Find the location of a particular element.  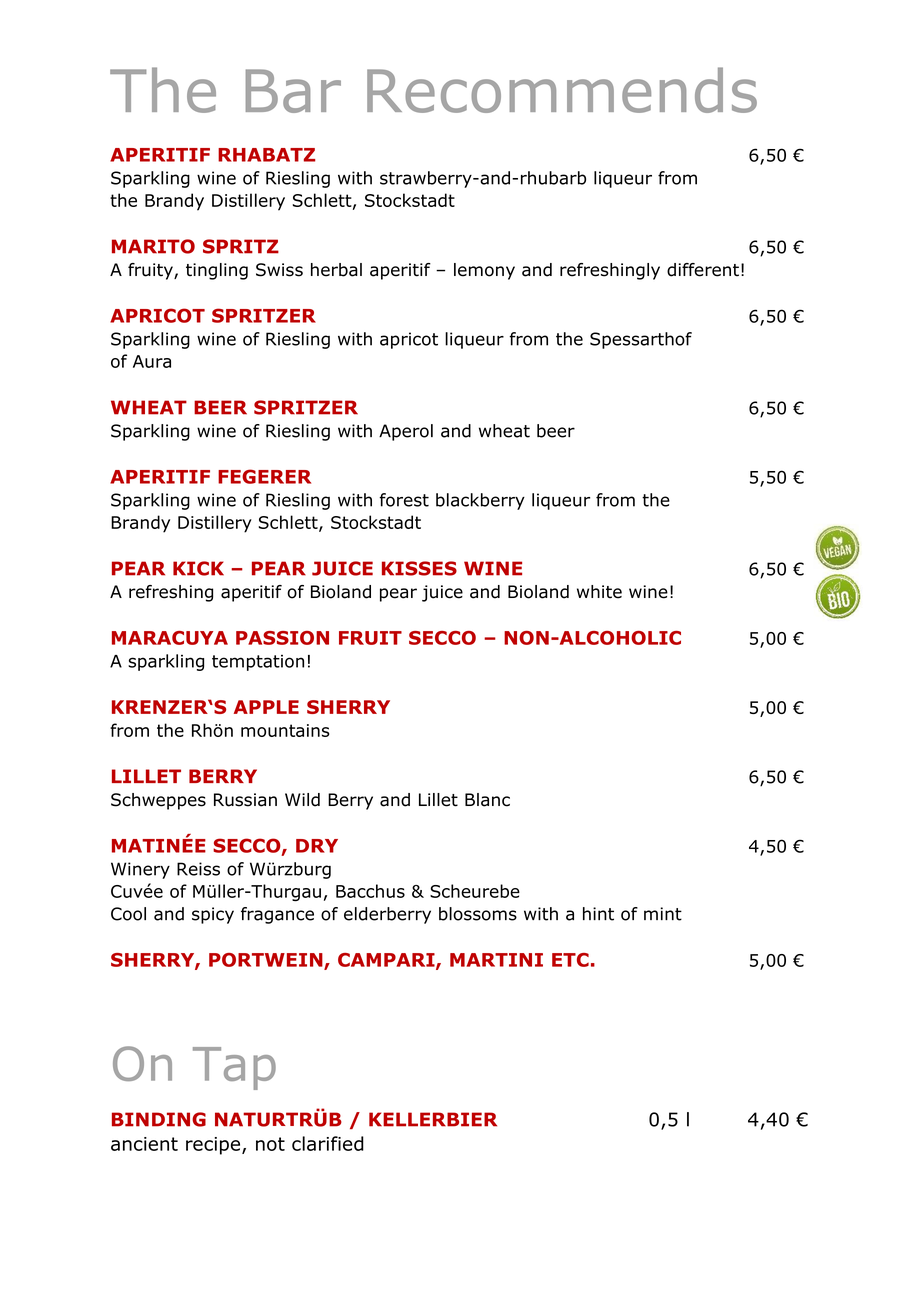

Recommends is located at coordinates (562, 90).
